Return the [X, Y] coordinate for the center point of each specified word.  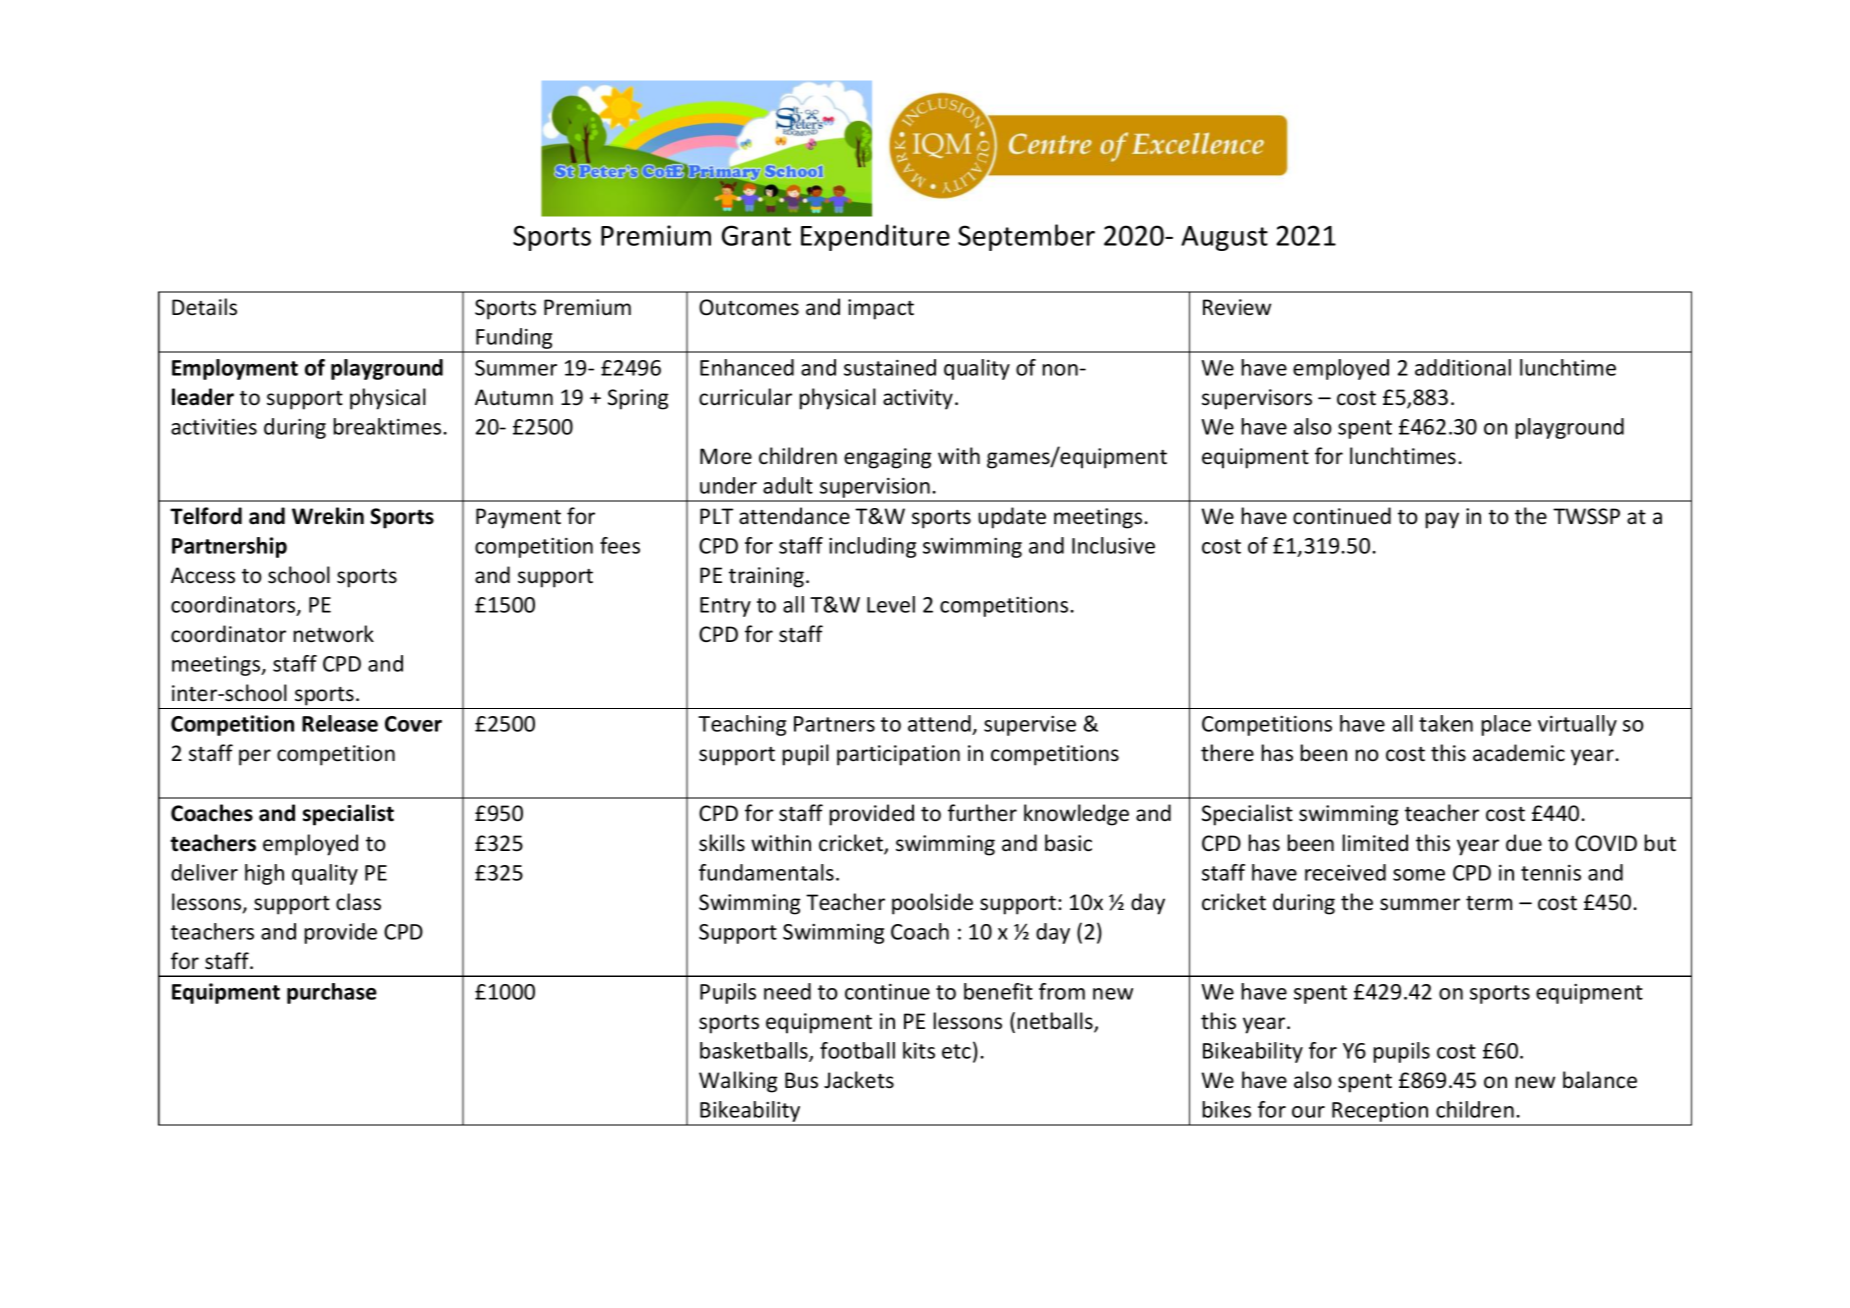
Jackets [859, 1080]
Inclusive [1113, 545]
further [982, 813]
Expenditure [875, 237]
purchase [332, 993]
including [872, 547]
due [1524, 843]
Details [204, 307]
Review [1237, 307]
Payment [518, 518]
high [264, 874]
